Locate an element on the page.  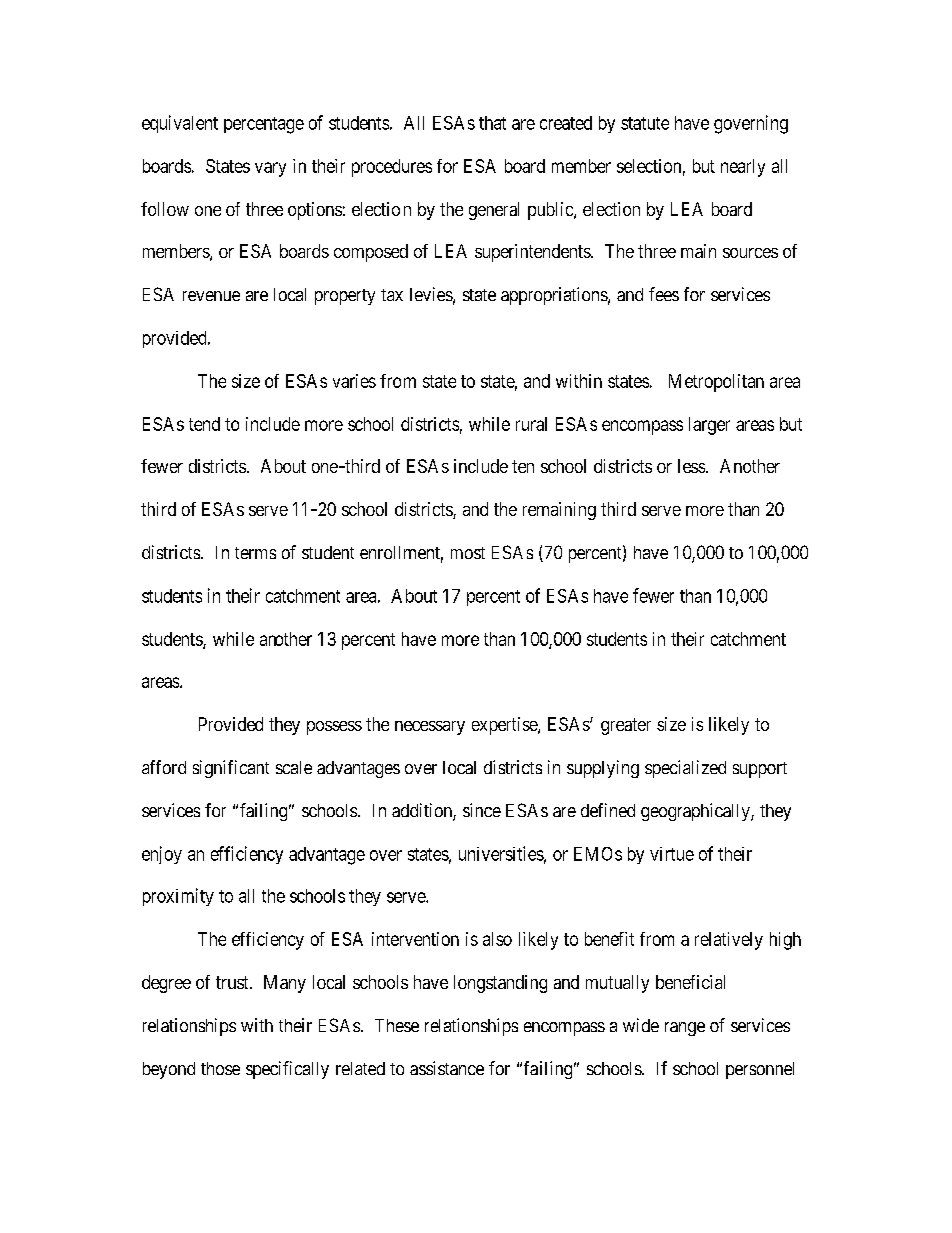
larger is located at coordinates (709, 426).
